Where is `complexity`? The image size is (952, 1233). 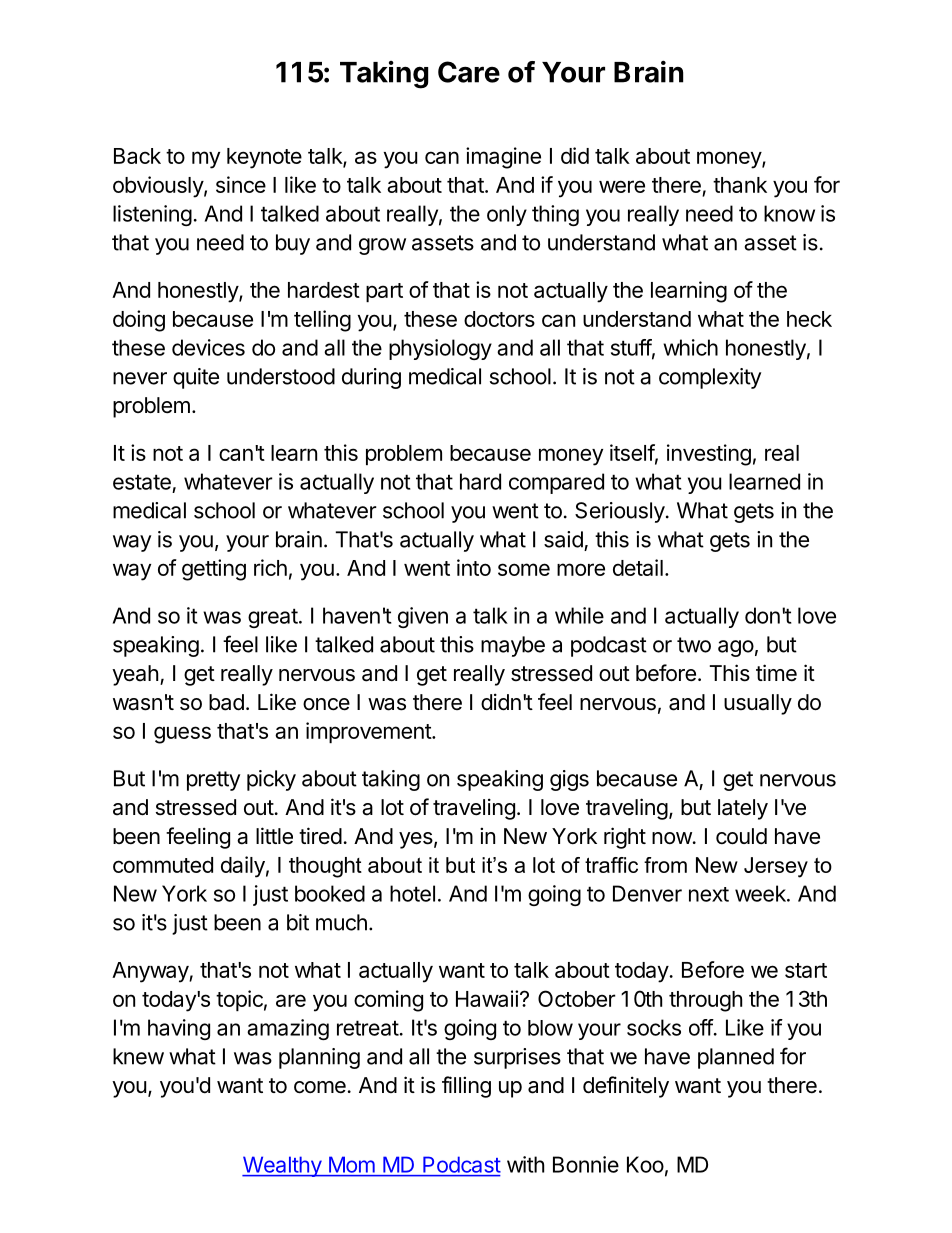
complexity is located at coordinates (710, 378).
